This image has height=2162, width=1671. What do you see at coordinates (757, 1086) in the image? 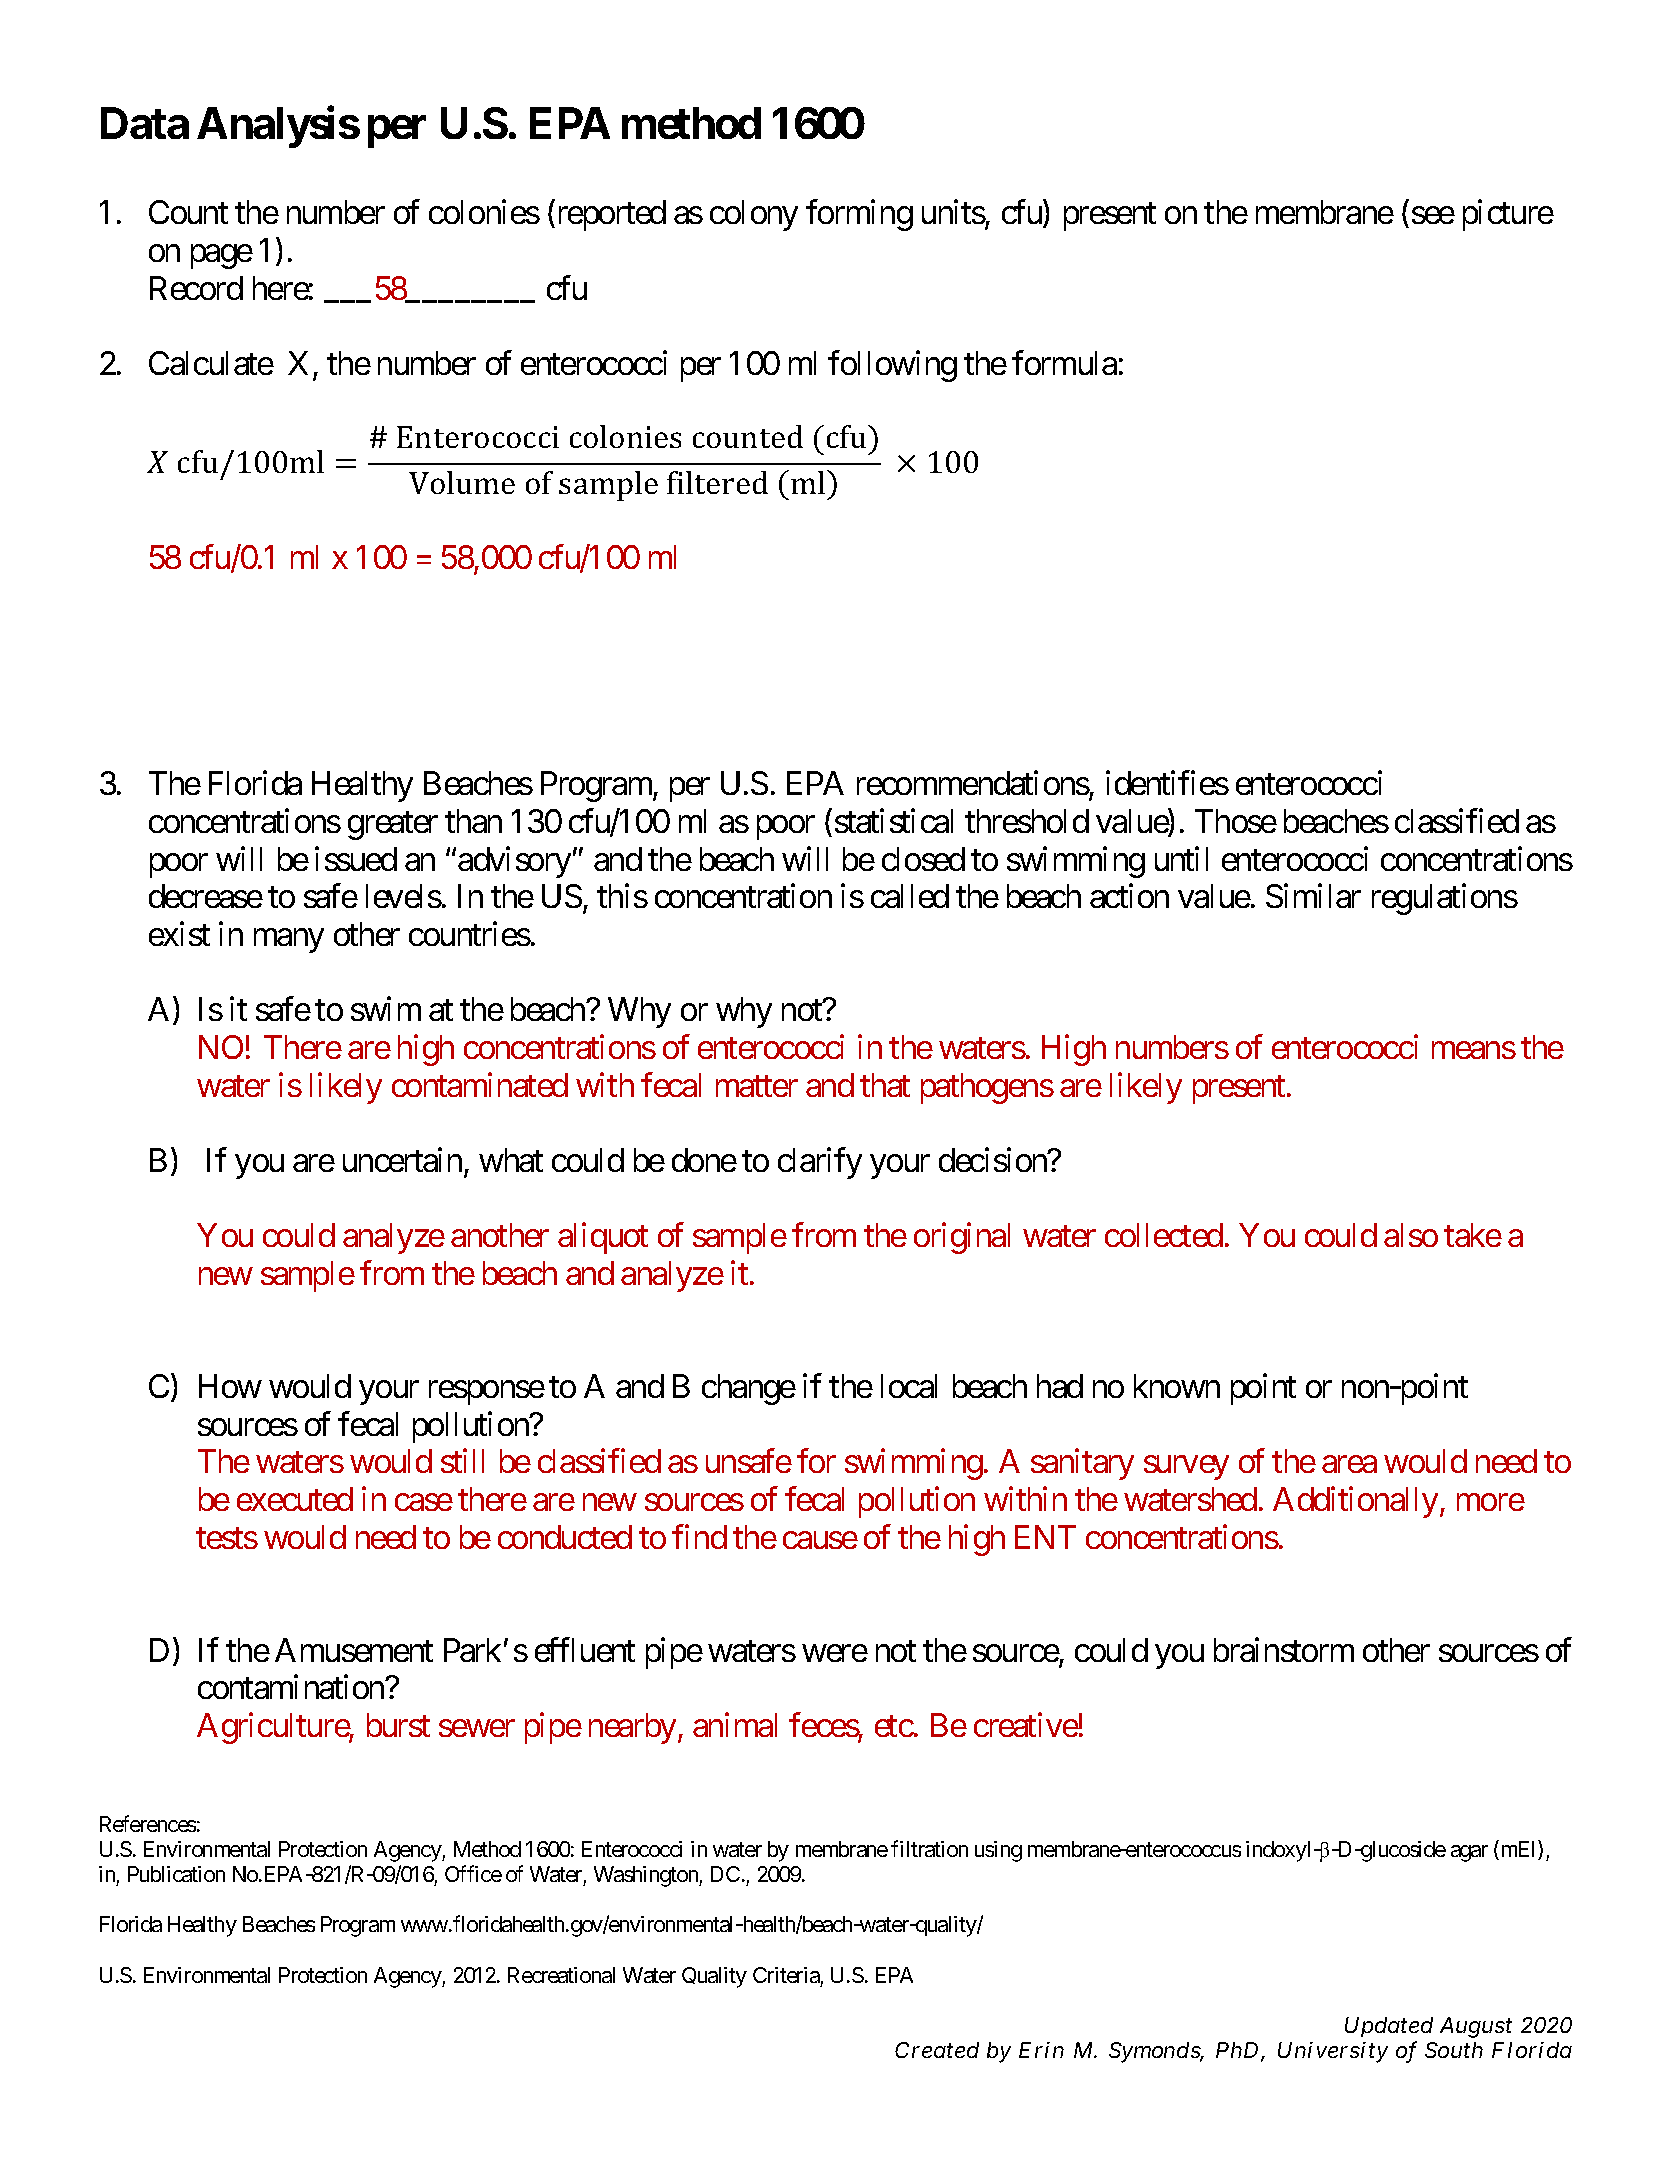
I see `matter` at bounding box center [757, 1086].
